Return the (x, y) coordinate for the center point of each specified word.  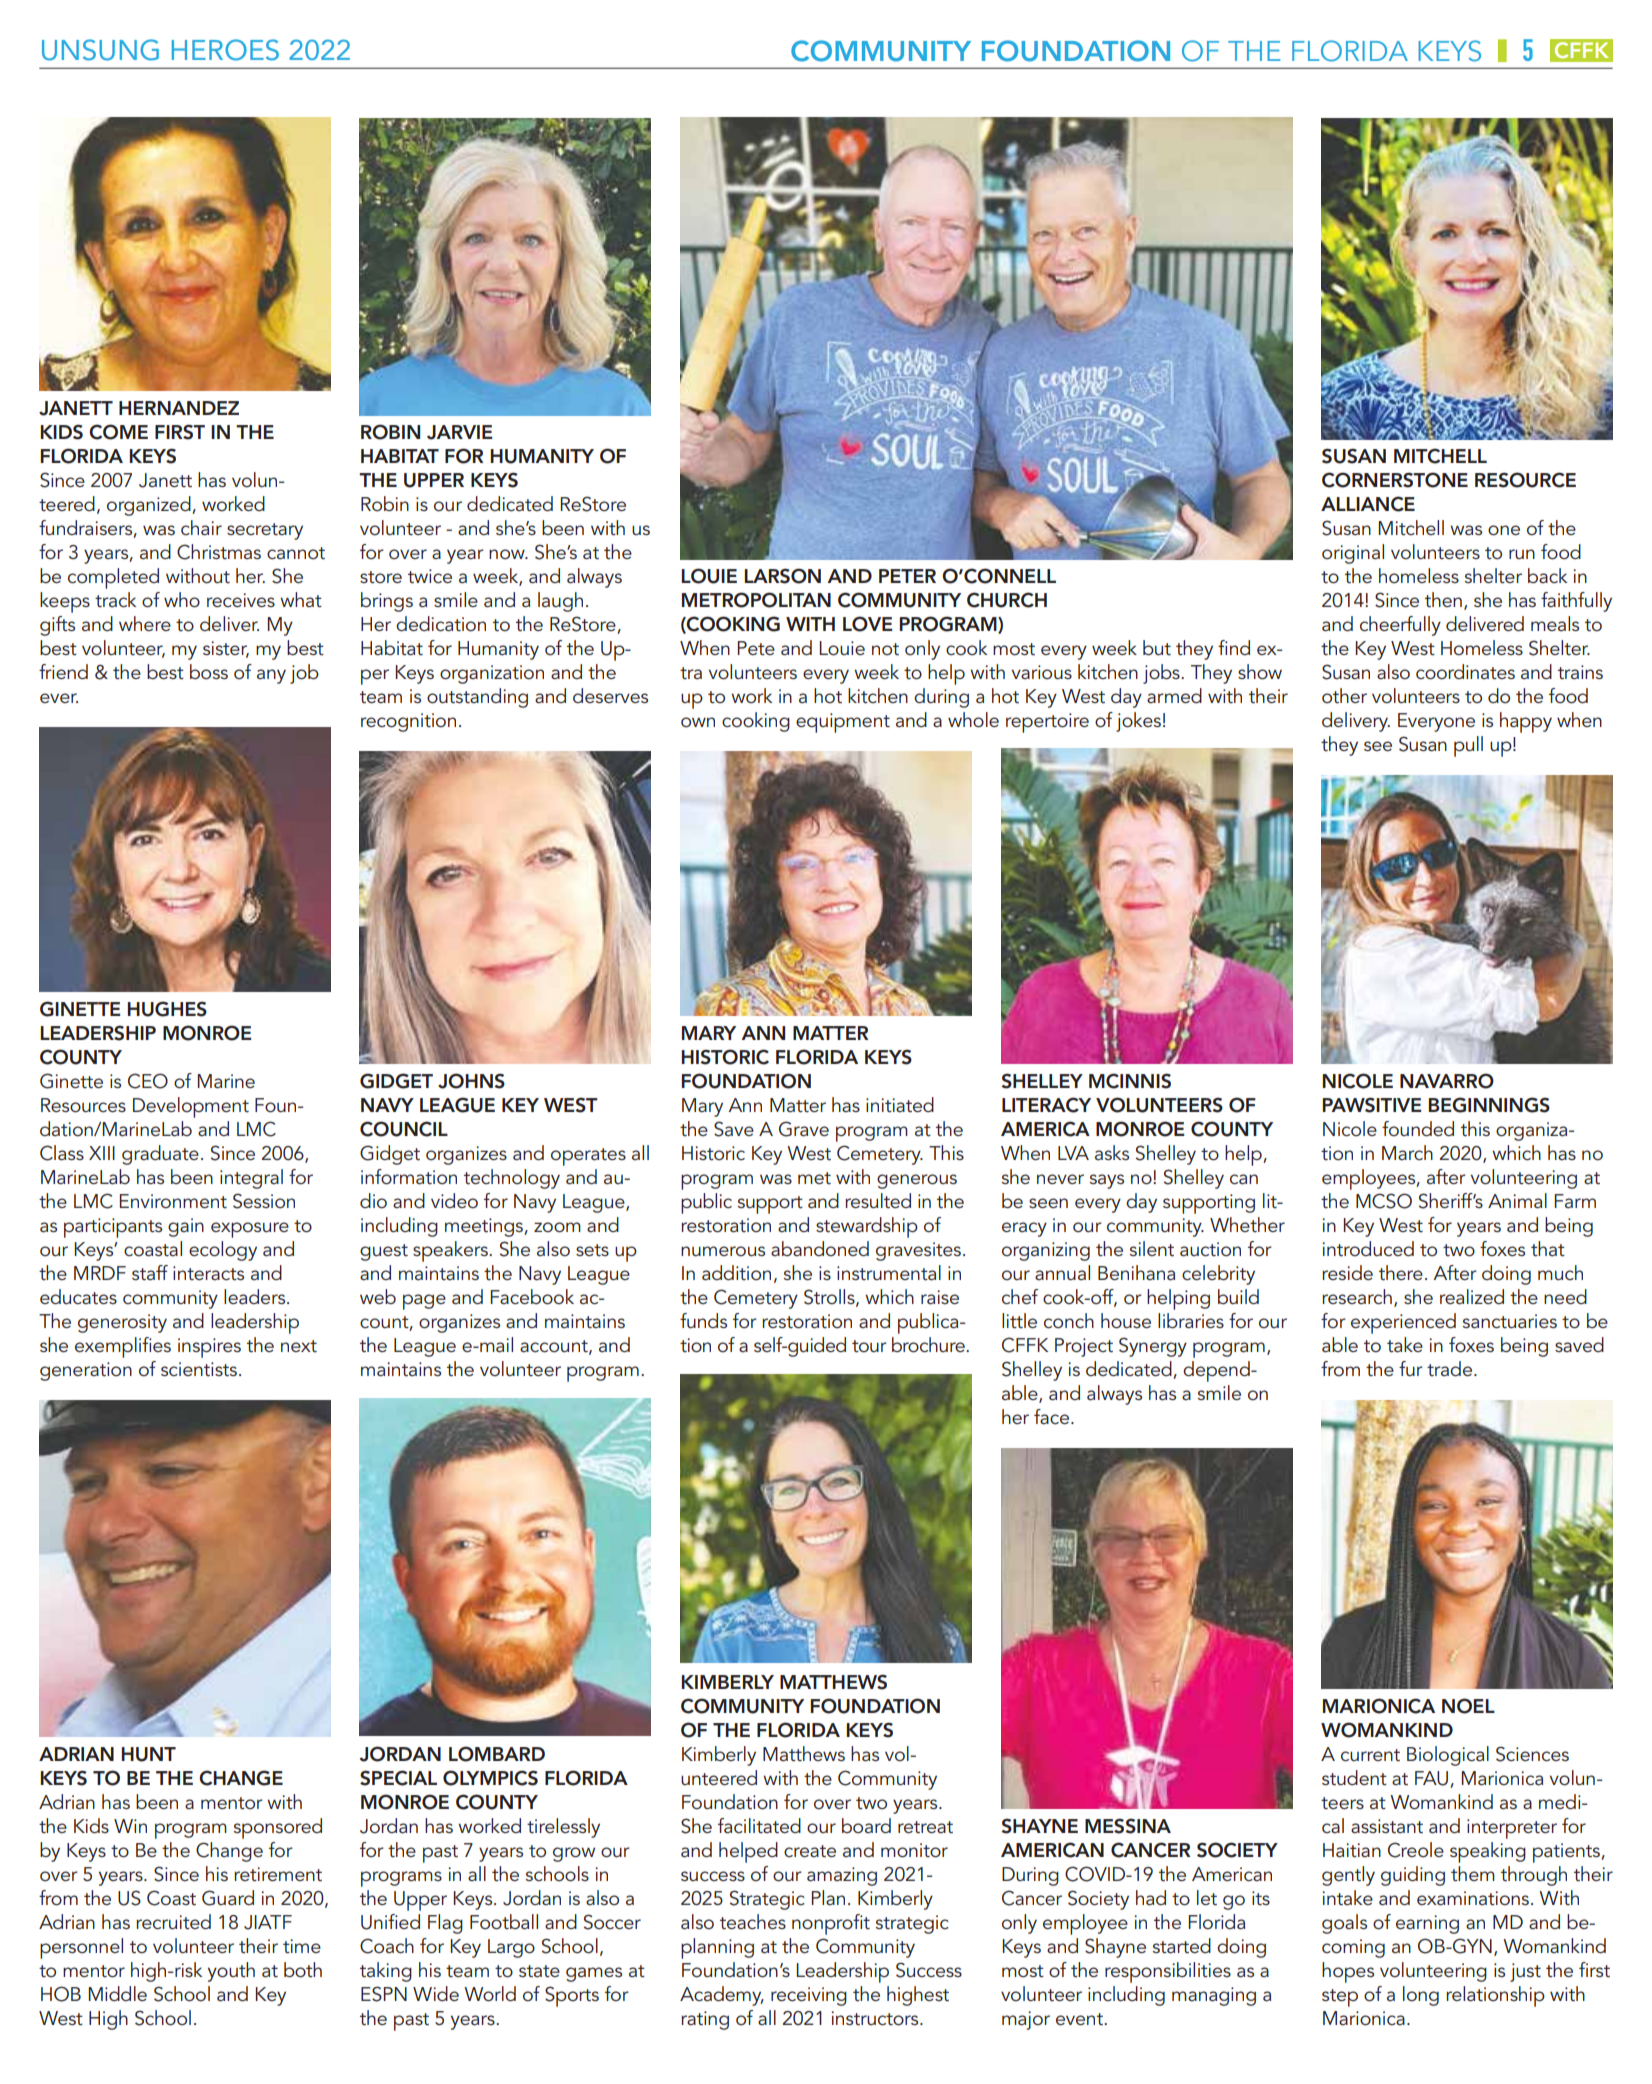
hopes (1348, 1972)
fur (1411, 1369)
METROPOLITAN (756, 600)
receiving (809, 1996)
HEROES (225, 50)
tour (869, 1346)
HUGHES (167, 1009)
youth (231, 1972)
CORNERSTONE (1395, 480)
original (1353, 554)
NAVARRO (1447, 1081)
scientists (199, 1369)
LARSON (783, 576)
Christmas (219, 552)
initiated (900, 1105)
